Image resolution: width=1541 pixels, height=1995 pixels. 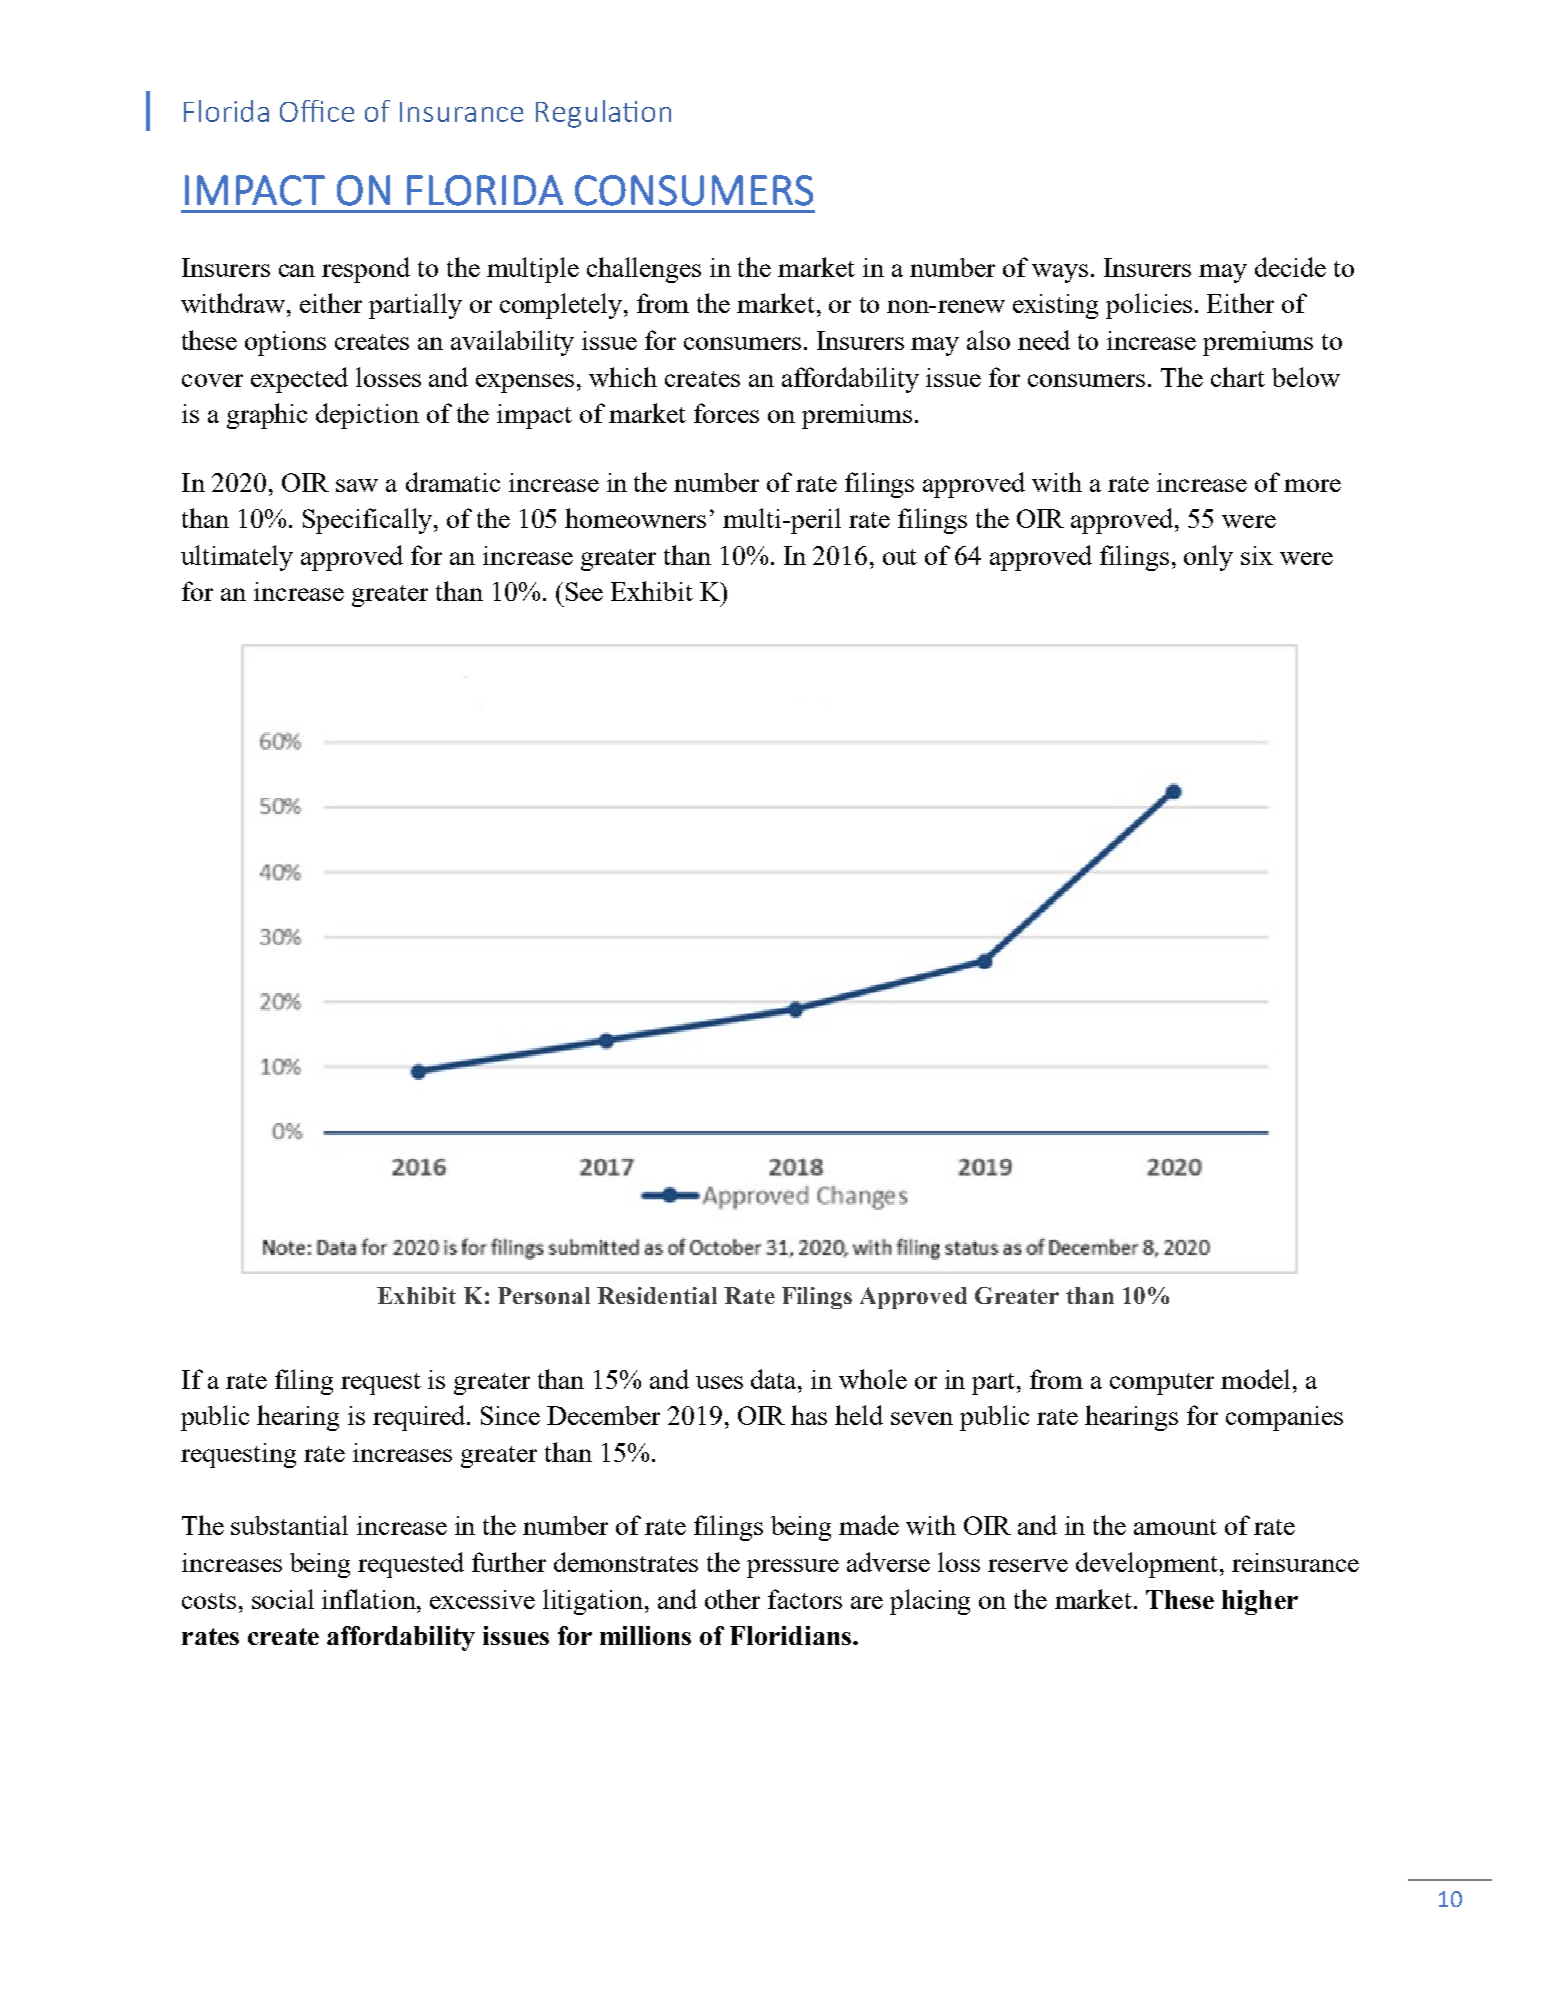 I want to click on only, so click(x=1208, y=558).
